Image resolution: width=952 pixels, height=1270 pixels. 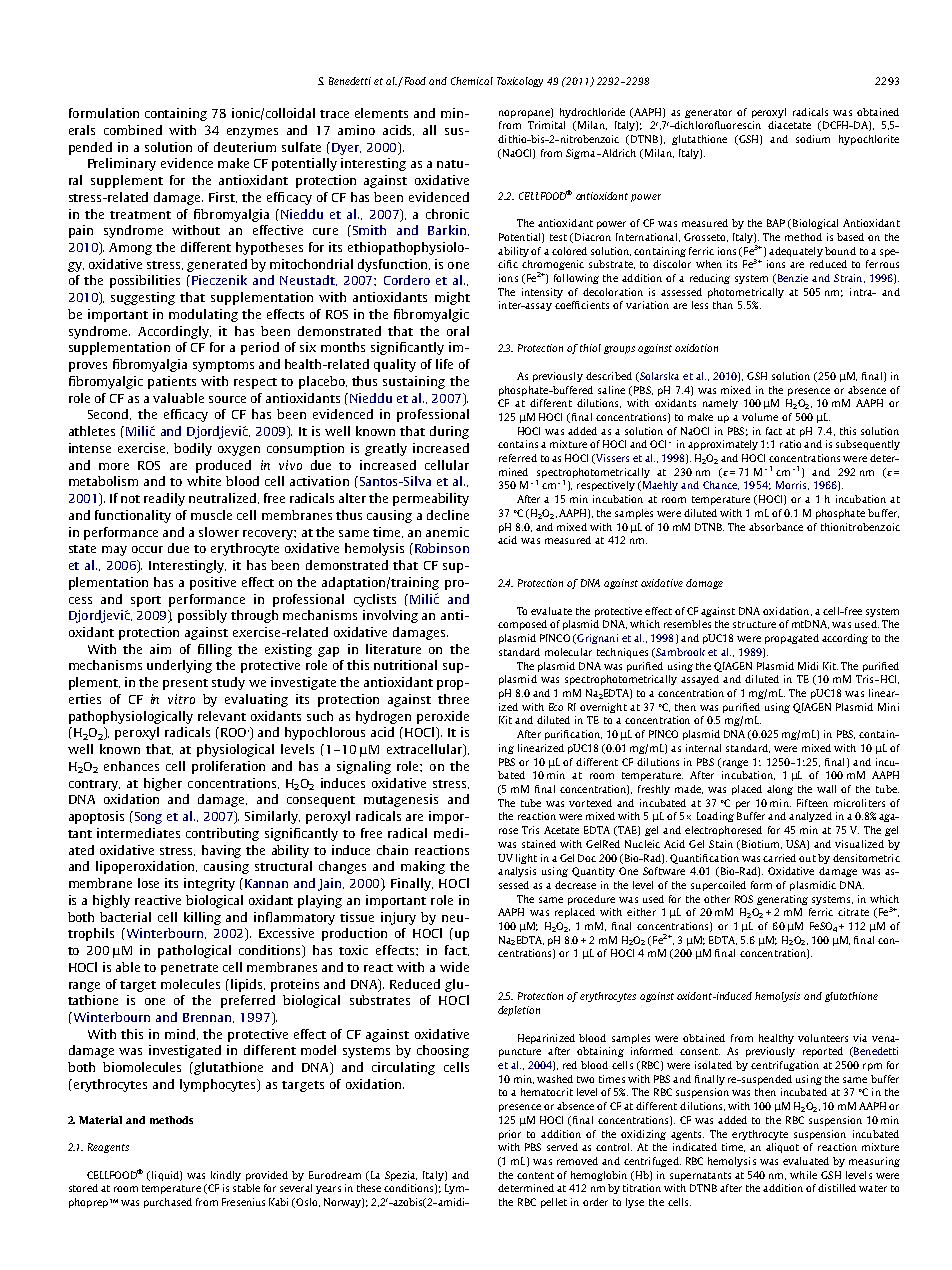 What do you see at coordinates (535, 1175) in the screenshot?
I see `content` at bounding box center [535, 1175].
